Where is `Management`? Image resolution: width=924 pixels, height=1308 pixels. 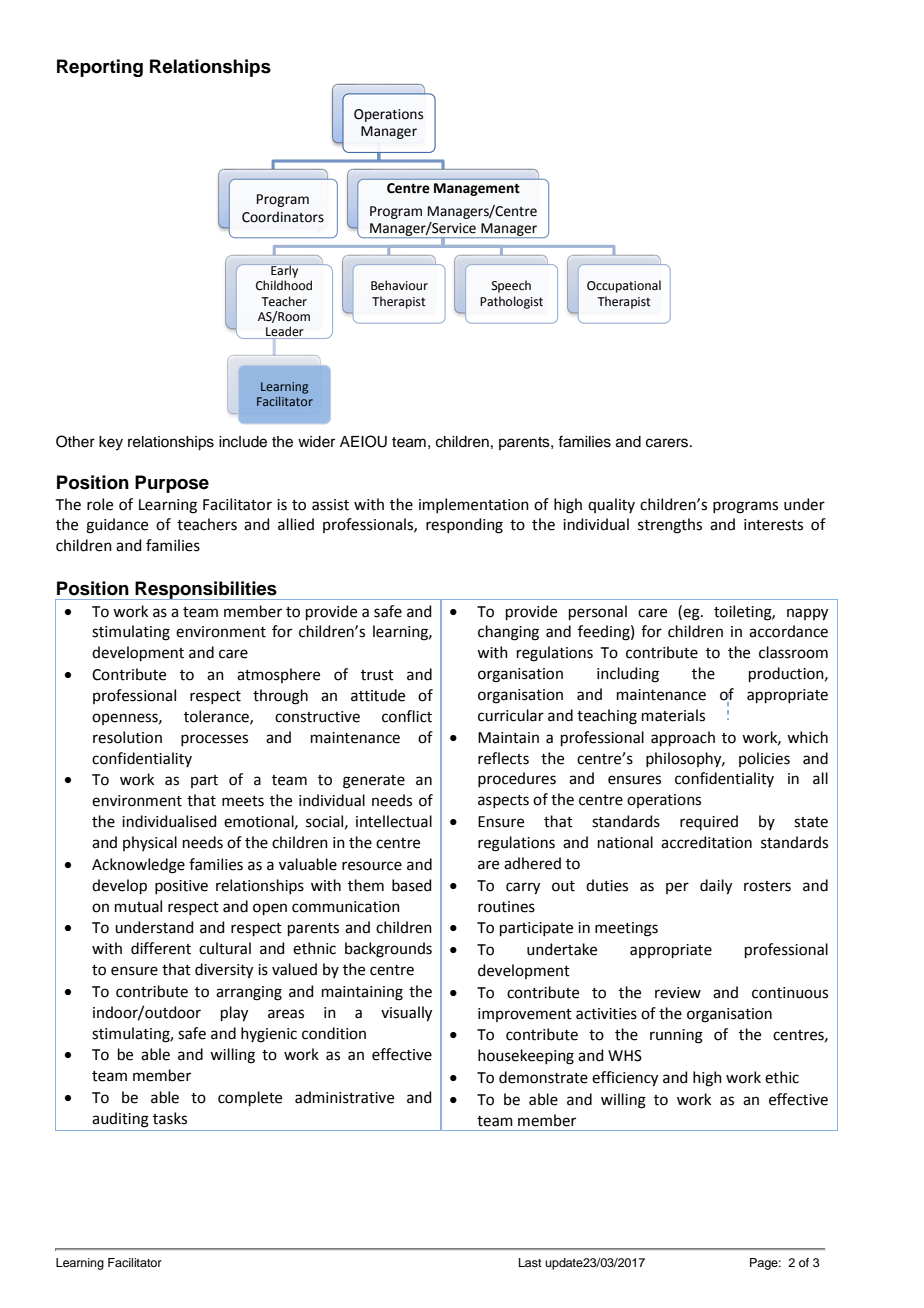
Management is located at coordinates (477, 189).
